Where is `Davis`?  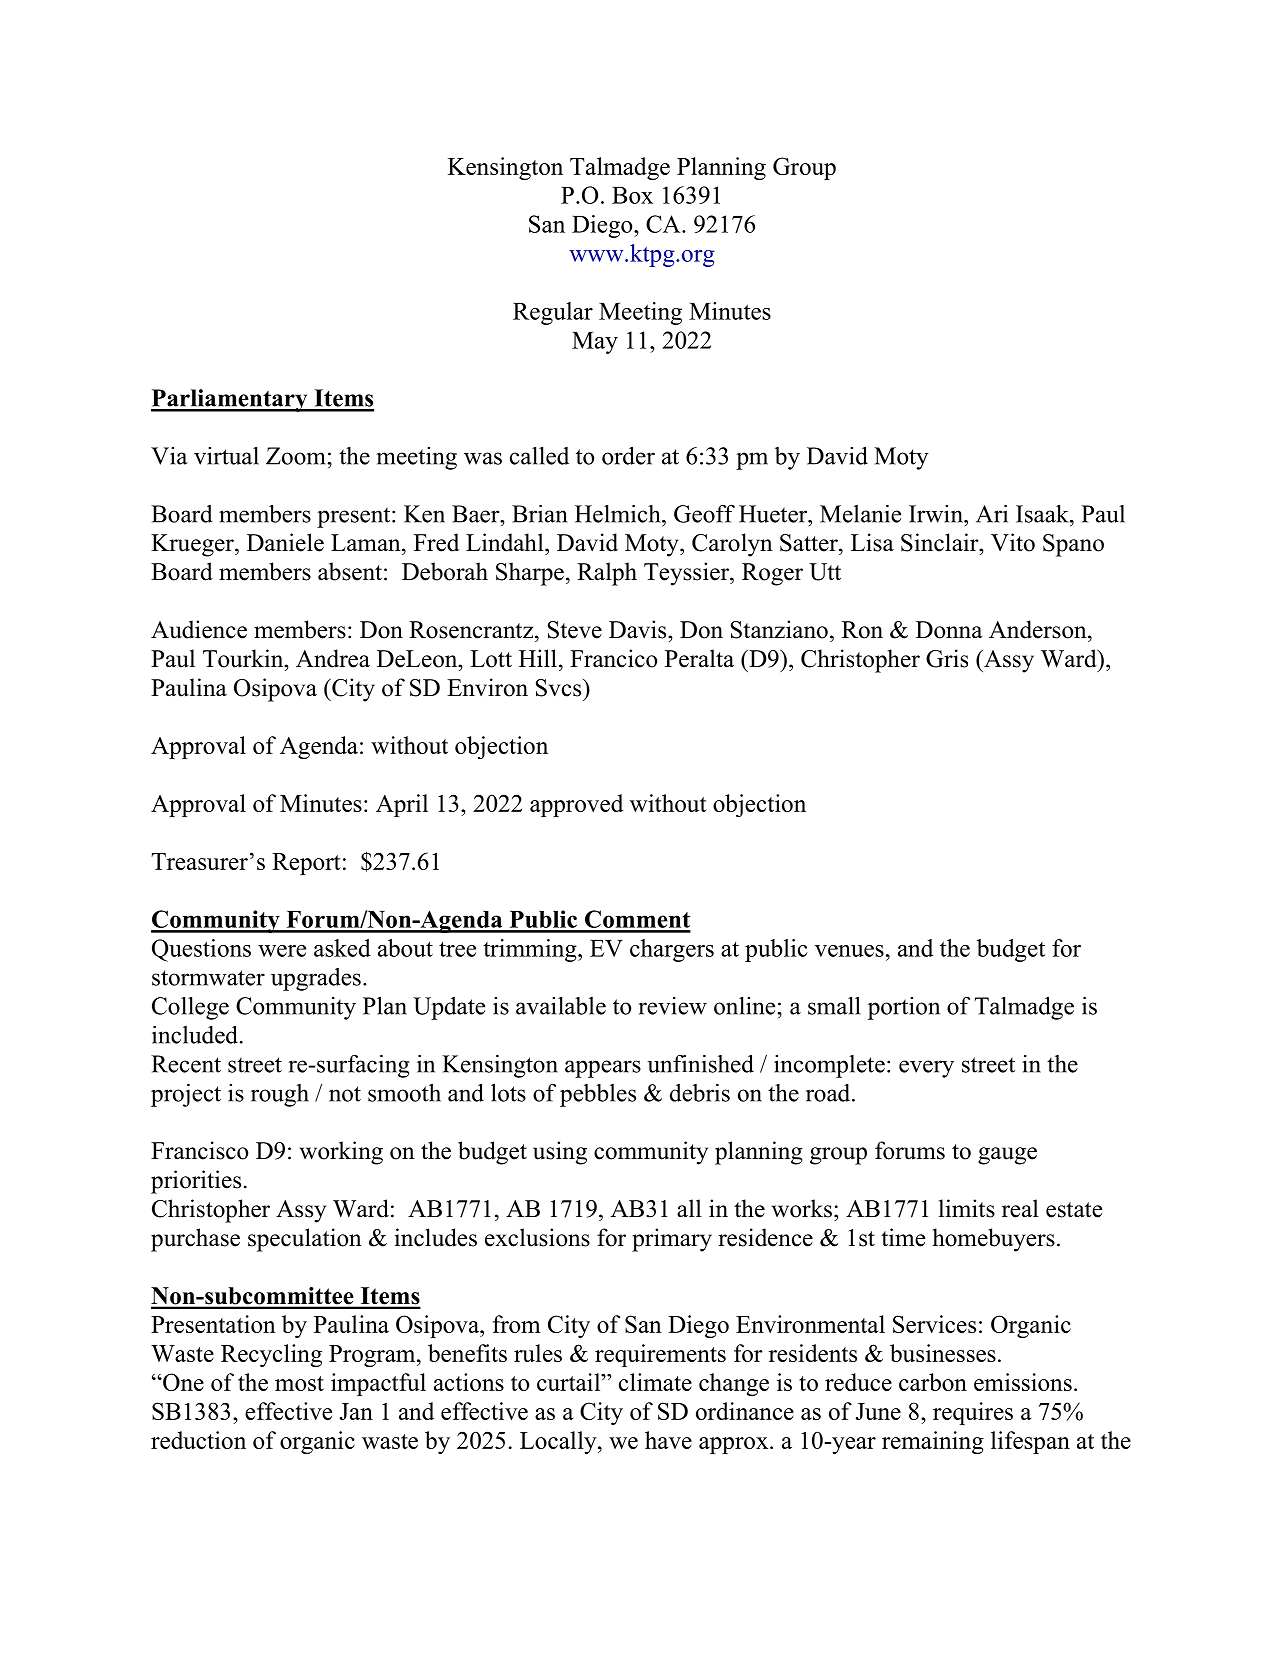 Davis is located at coordinates (639, 629).
